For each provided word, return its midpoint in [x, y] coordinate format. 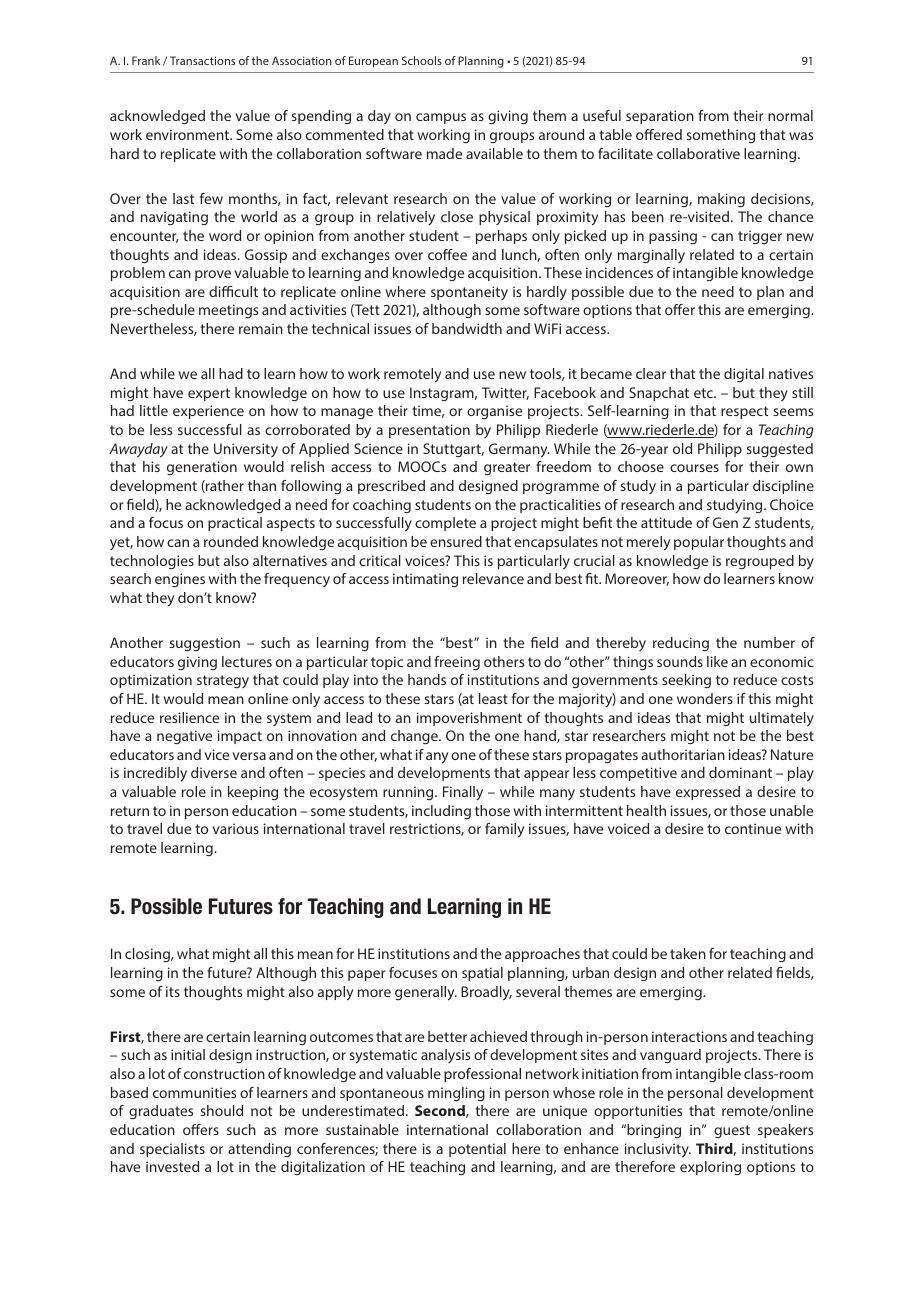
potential [477, 1150]
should [222, 1110]
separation [660, 117]
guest [732, 1131]
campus [441, 118]
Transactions [202, 60]
